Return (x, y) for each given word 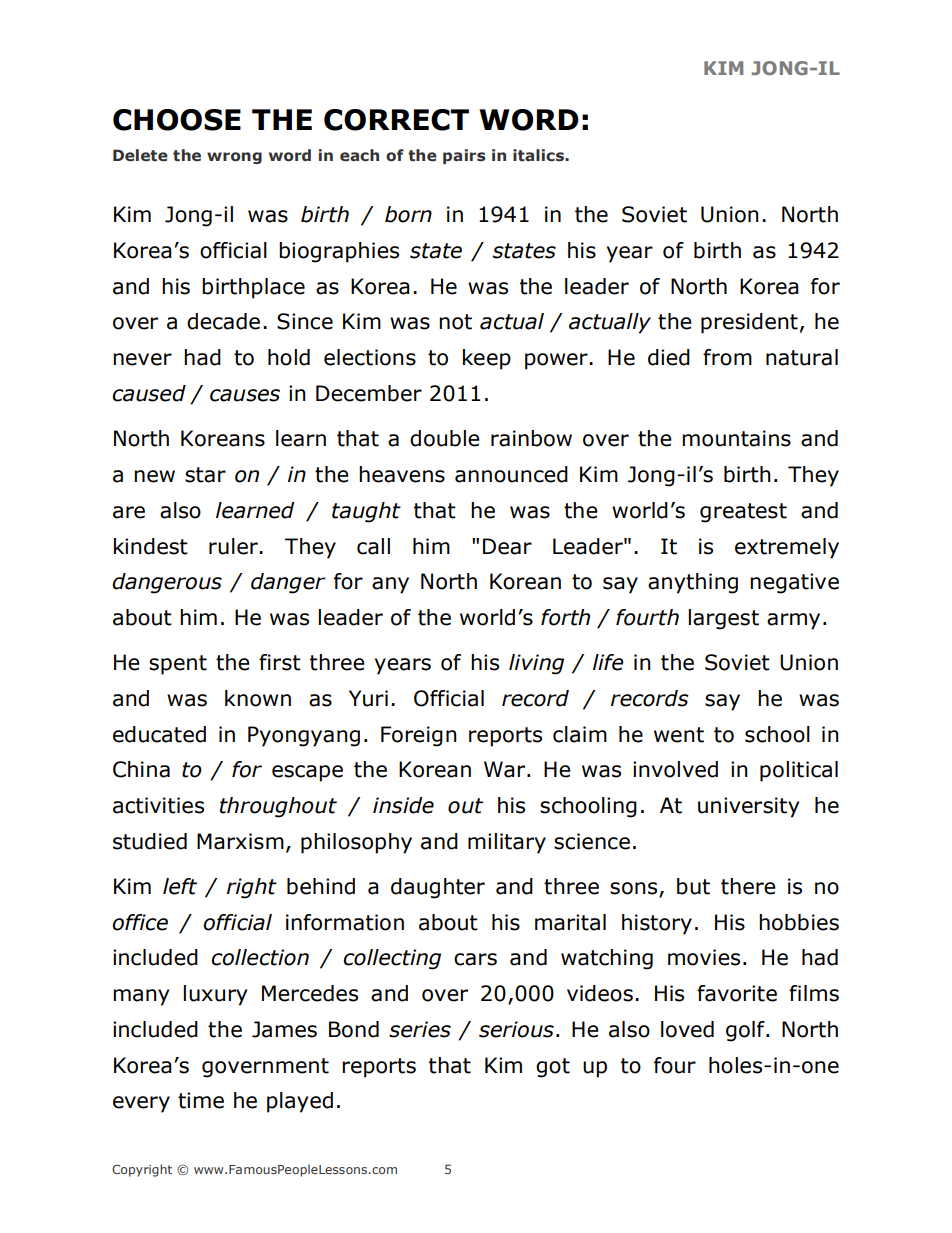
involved (675, 769)
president (749, 323)
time (201, 1100)
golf (746, 1031)
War (506, 769)
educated (159, 734)
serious (516, 1029)
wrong (234, 158)
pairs (464, 156)
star (205, 475)
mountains (736, 438)
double (445, 438)
